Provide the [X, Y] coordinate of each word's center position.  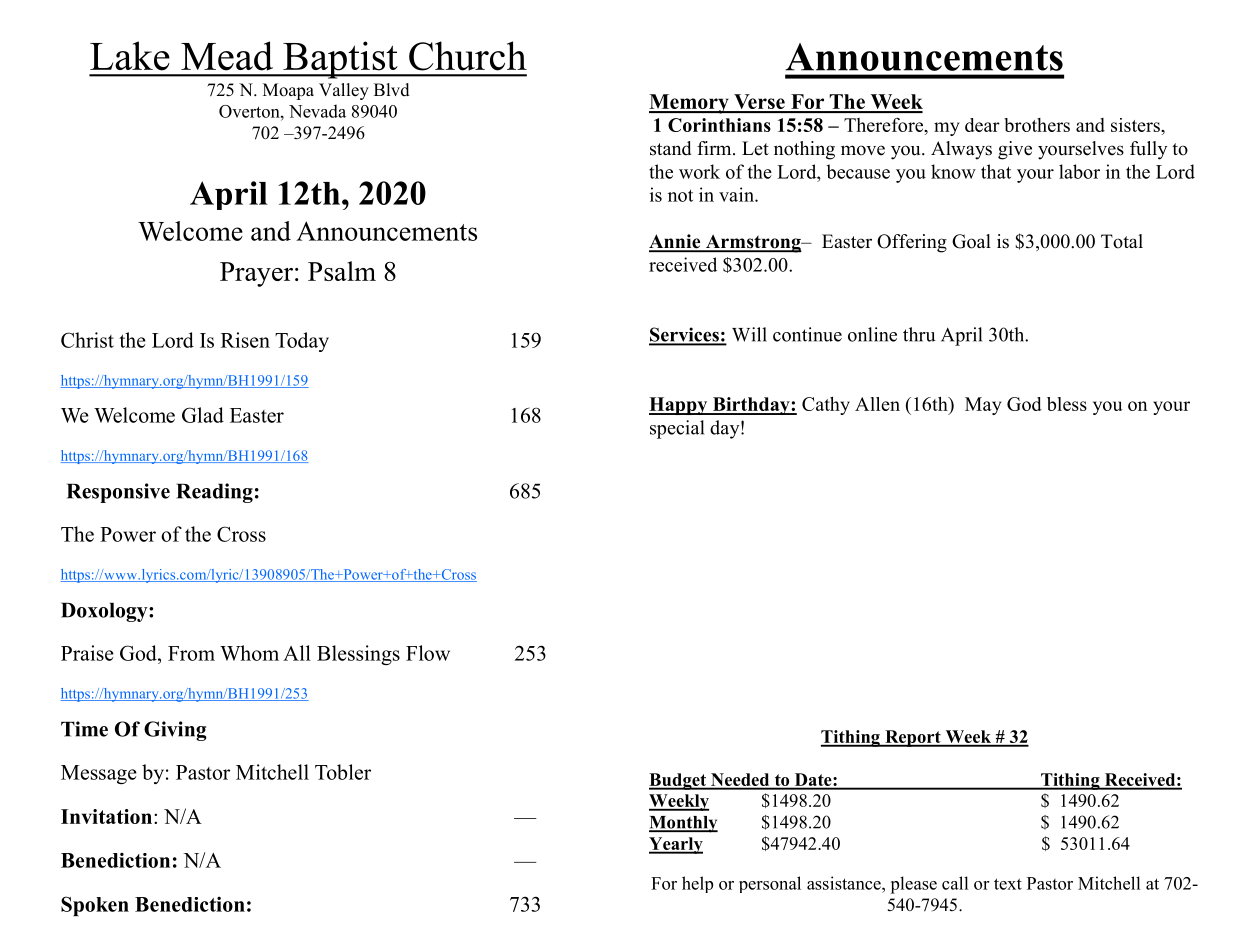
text [1008, 884]
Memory [690, 104]
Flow [428, 653]
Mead [227, 56]
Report [913, 738]
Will [749, 334]
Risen [245, 340]
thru [919, 334]
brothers [1037, 125]
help [697, 884]
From [191, 653]
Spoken [95, 906]
